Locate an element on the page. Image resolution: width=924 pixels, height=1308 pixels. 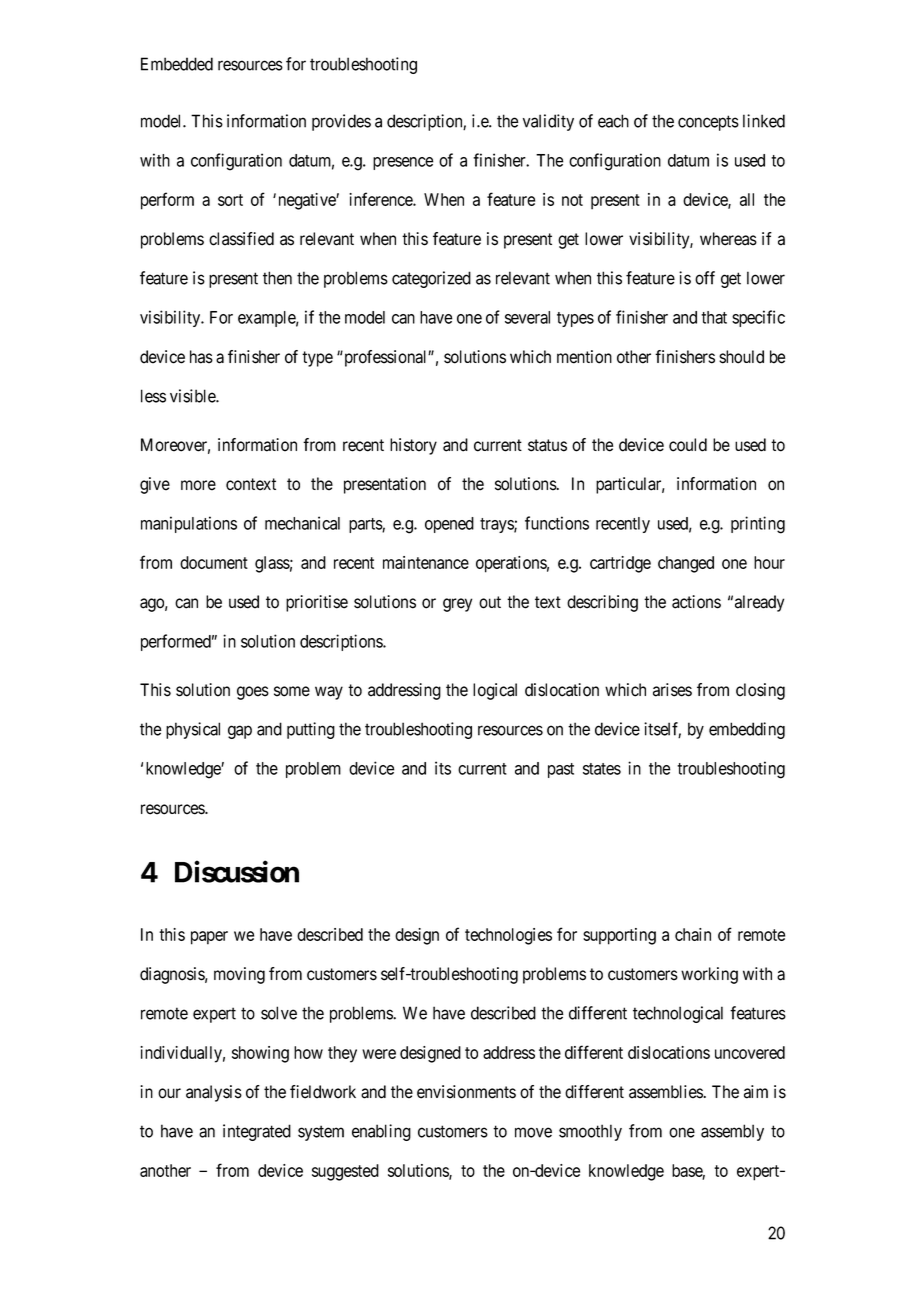
Embedded is located at coordinates (177, 64).
